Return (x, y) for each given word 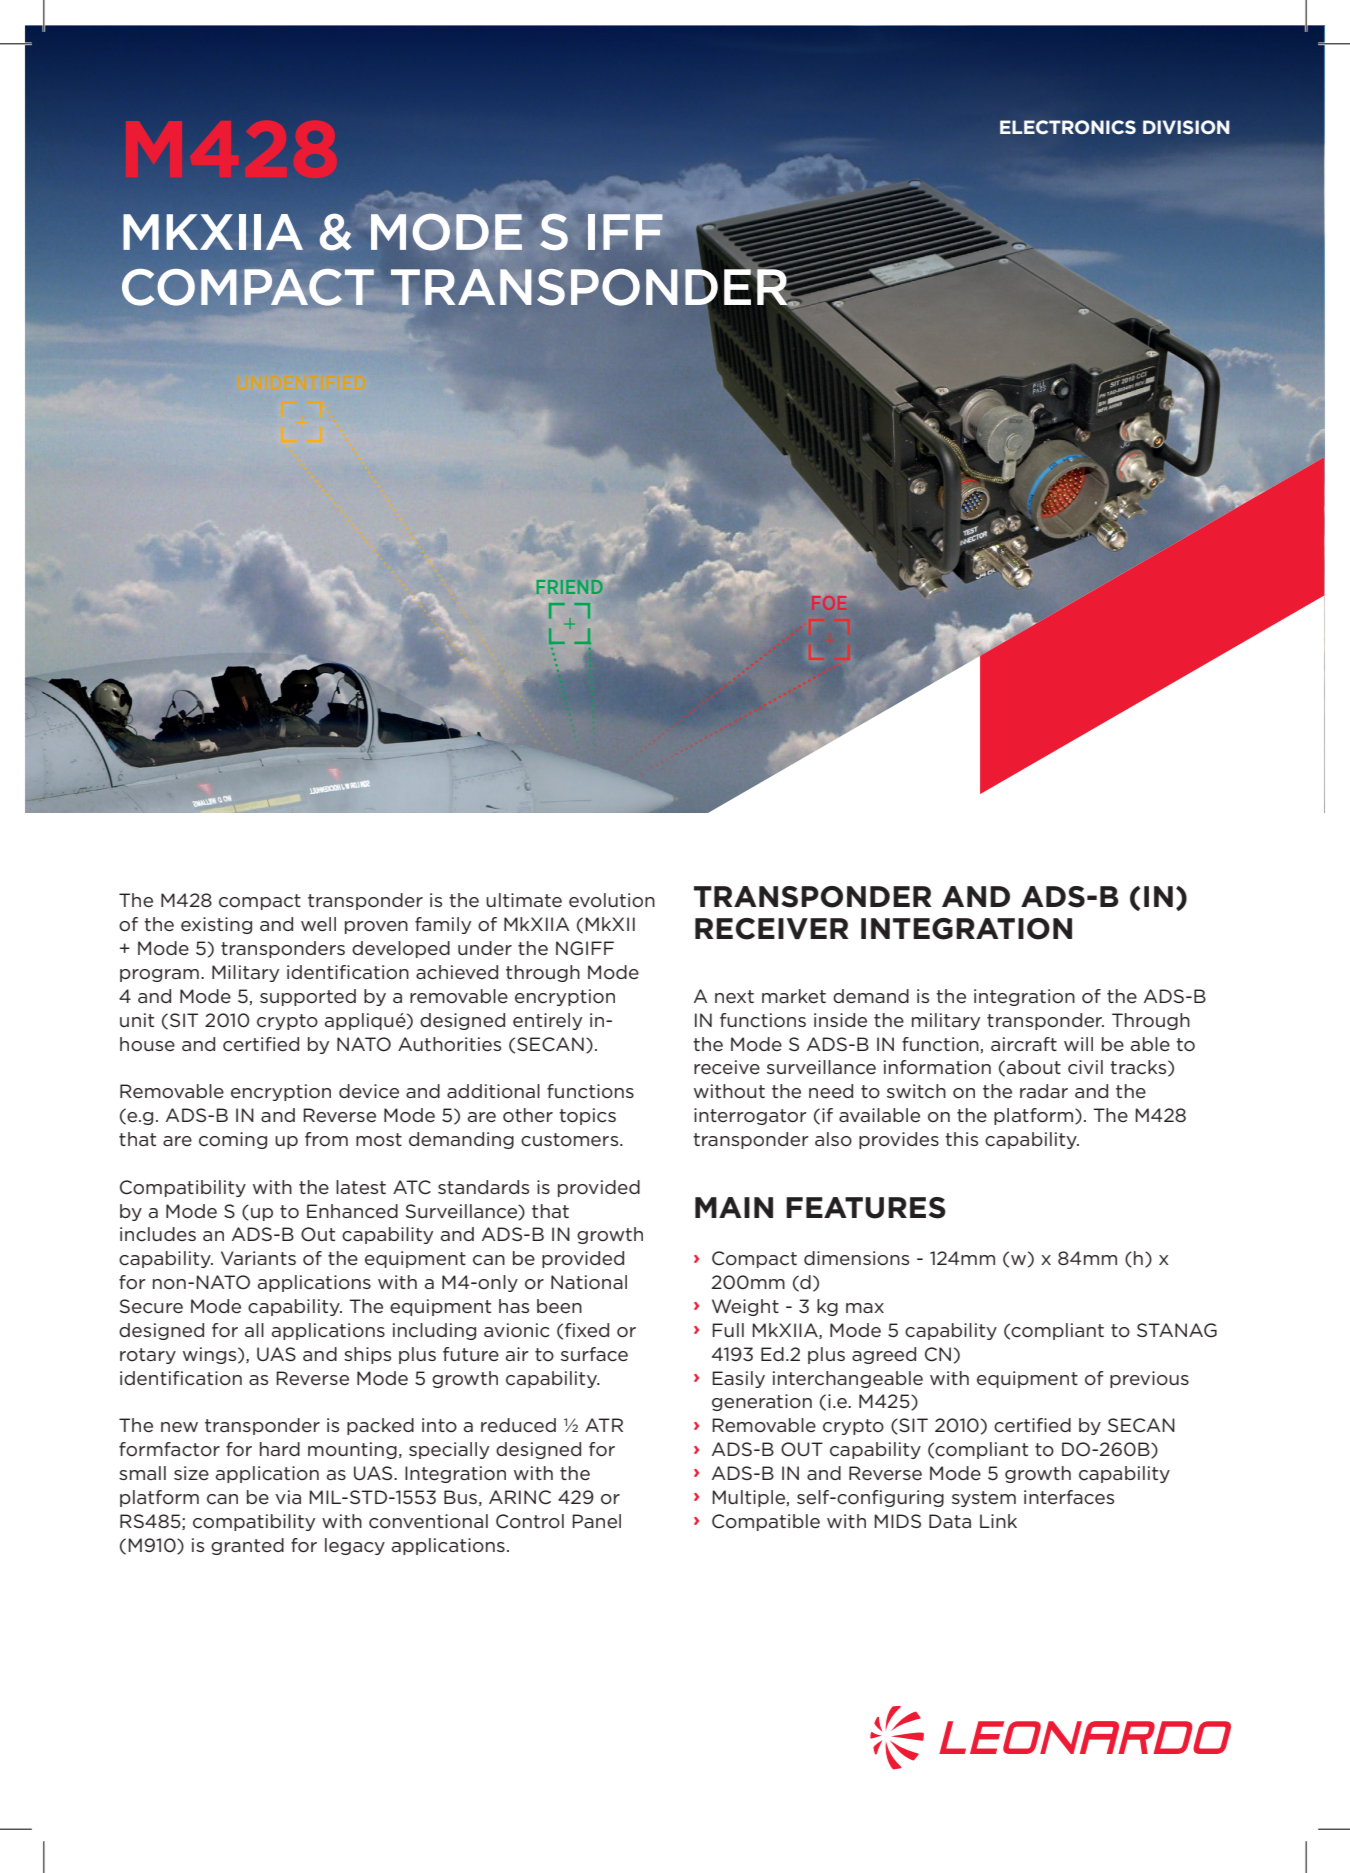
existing (216, 925)
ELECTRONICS (1068, 127)
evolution (612, 900)
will (1078, 1044)
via (288, 1497)
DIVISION (1186, 127)
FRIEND (569, 587)
